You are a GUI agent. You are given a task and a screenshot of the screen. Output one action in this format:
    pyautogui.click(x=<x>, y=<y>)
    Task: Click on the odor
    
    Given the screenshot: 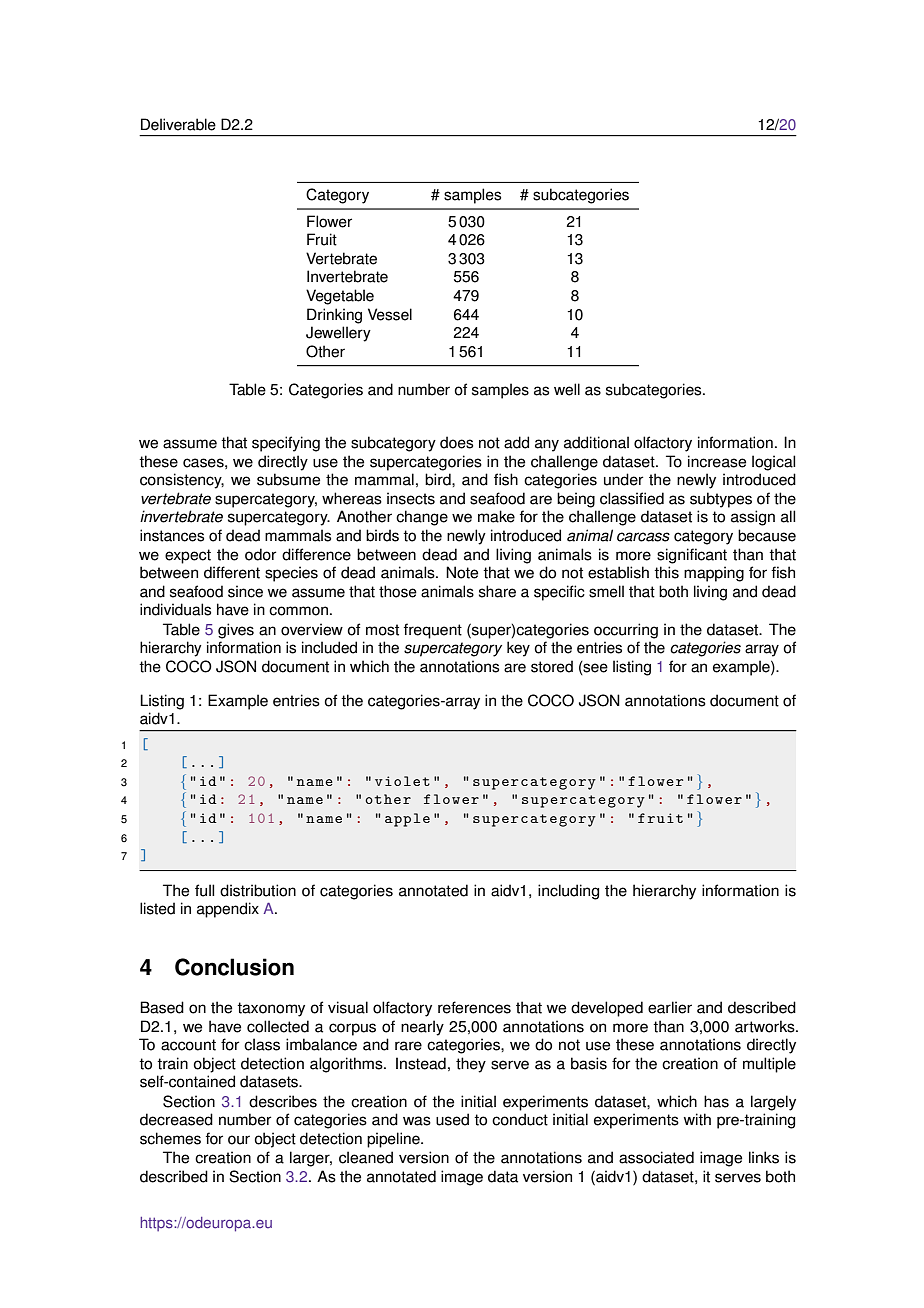 What is the action you would take?
    pyautogui.click(x=260, y=554)
